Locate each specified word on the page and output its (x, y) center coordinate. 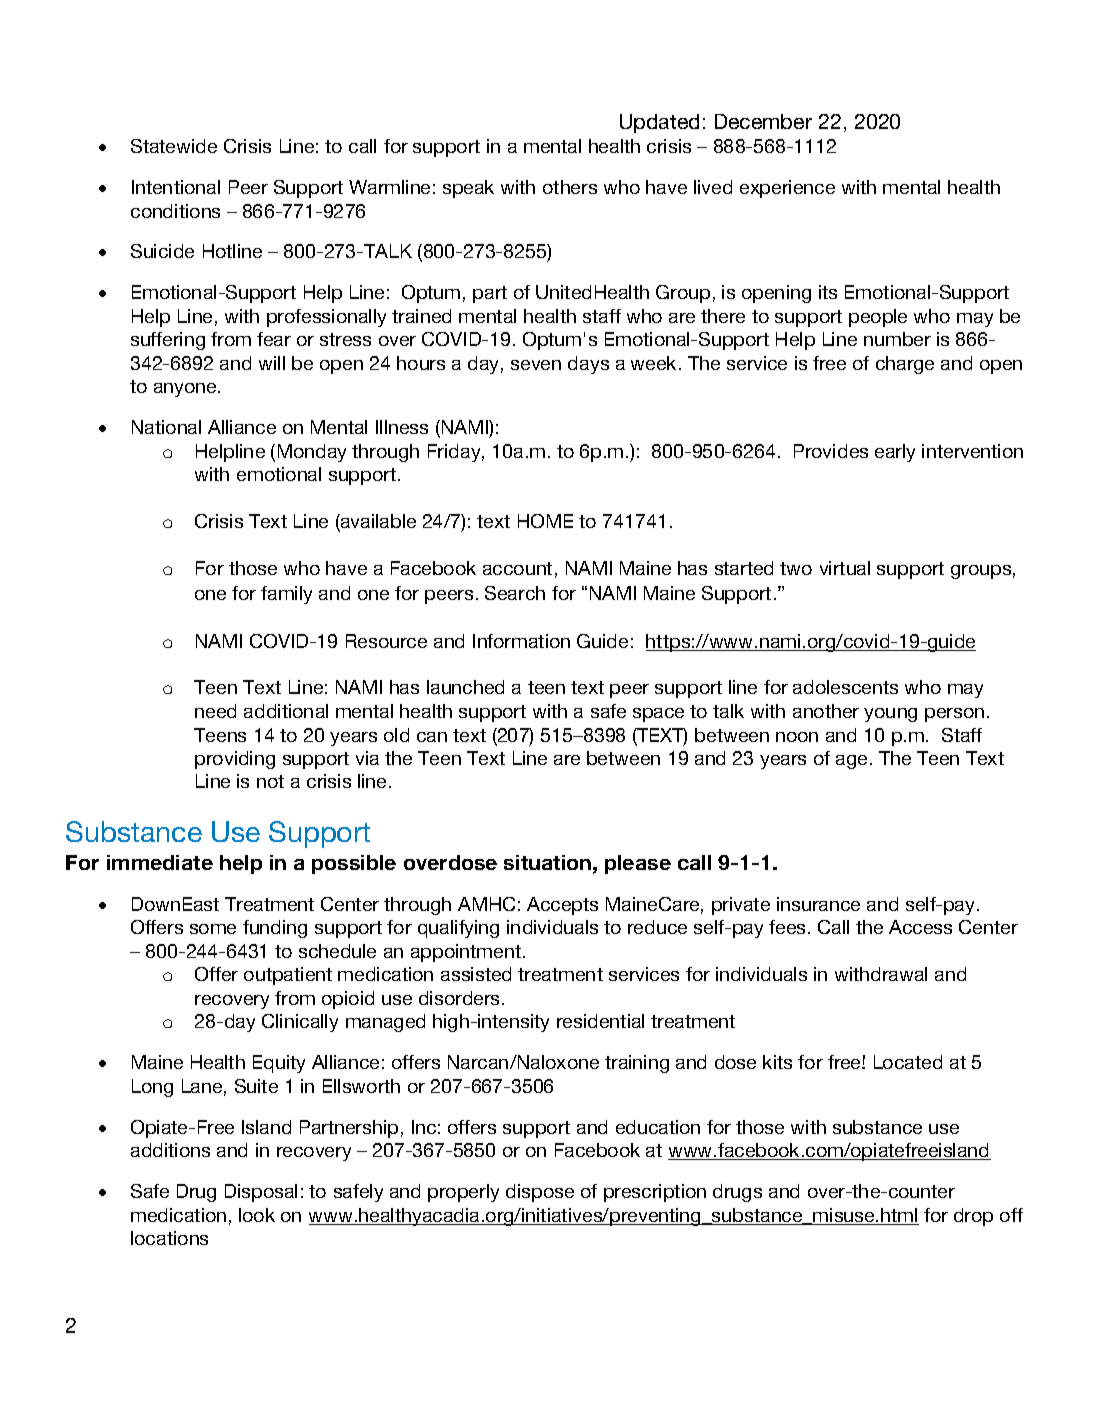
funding (275, 929)
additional (286, 711)
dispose (540, 1193)
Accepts (562, 906)
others (570, 187)
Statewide (174, 146)
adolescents (845, 687)
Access (920, 927)
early (895, 453)
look (257, 1215)
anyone (186, 390)
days (588, 365)
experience (787, 189)
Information (521, 641)
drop (973, 1217)
